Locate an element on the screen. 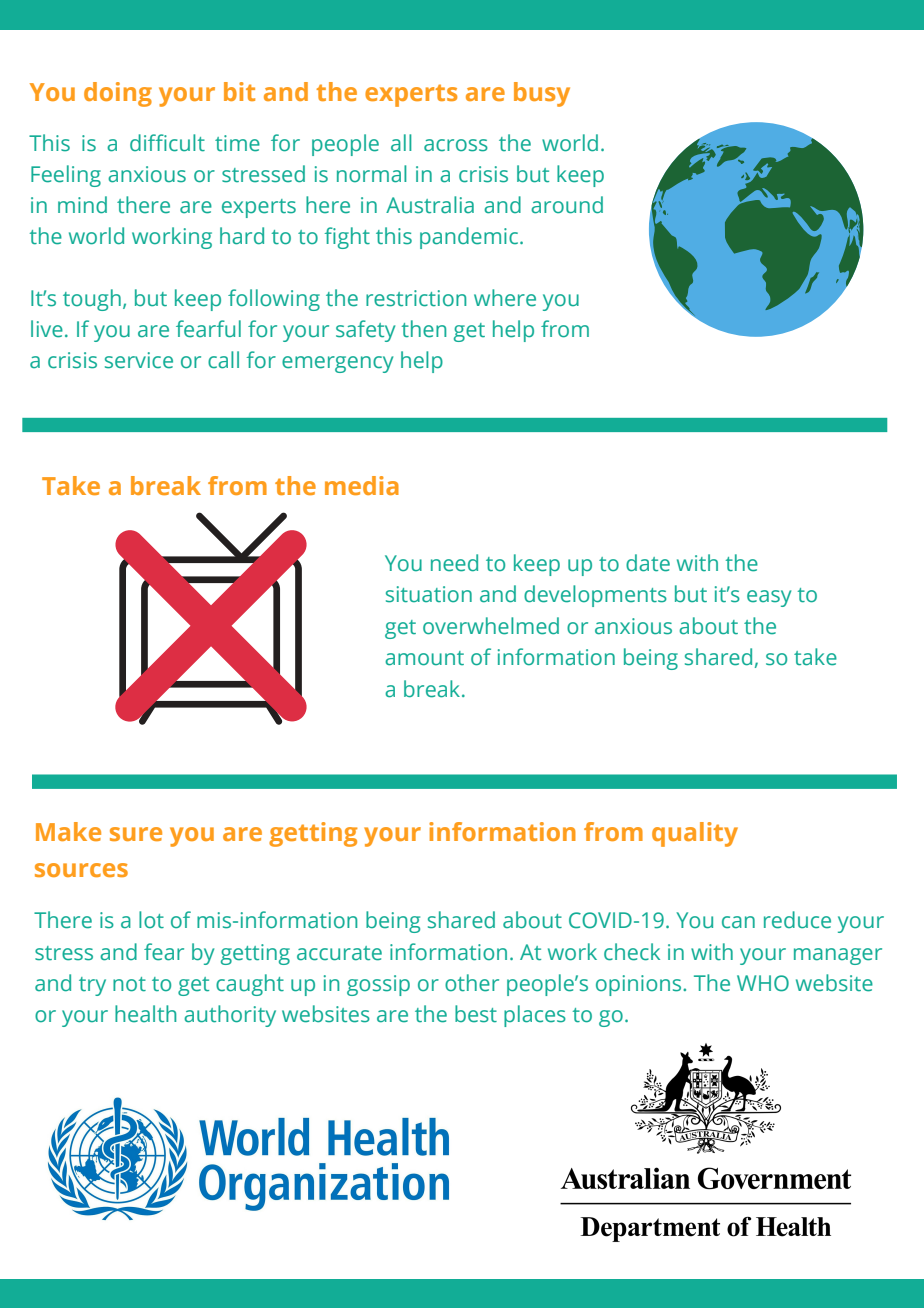 This screenshot has width=924, height=1308. difficult is located at coordinates (167, 143).
